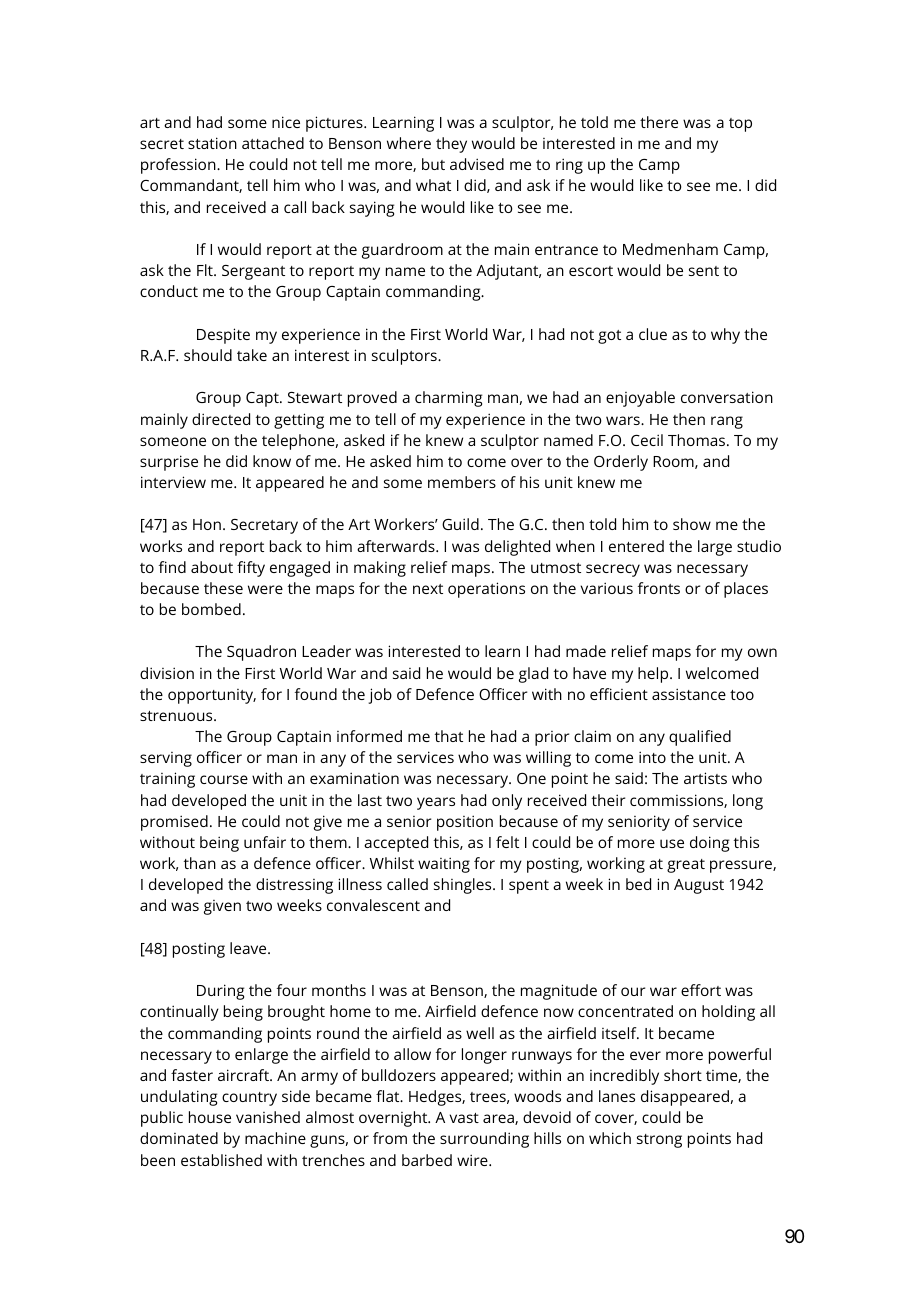 This screenshot has width=924, height=1309. What do you see at coordinates (486, 590) in the screenshot?
I see `operations` at bounding box center [486, 590].
